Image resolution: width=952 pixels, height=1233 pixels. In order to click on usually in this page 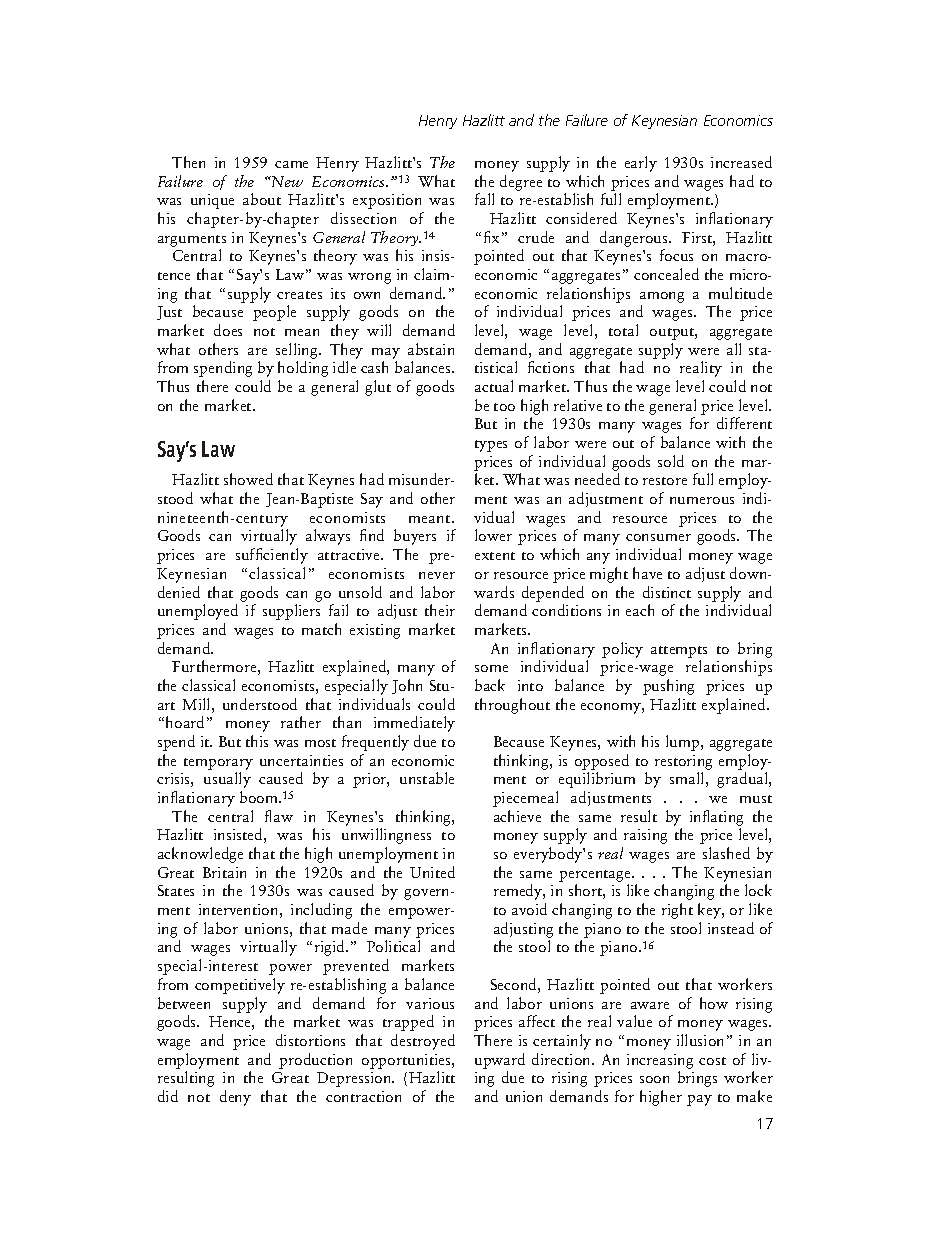, I will do `click(227, 780)`.
